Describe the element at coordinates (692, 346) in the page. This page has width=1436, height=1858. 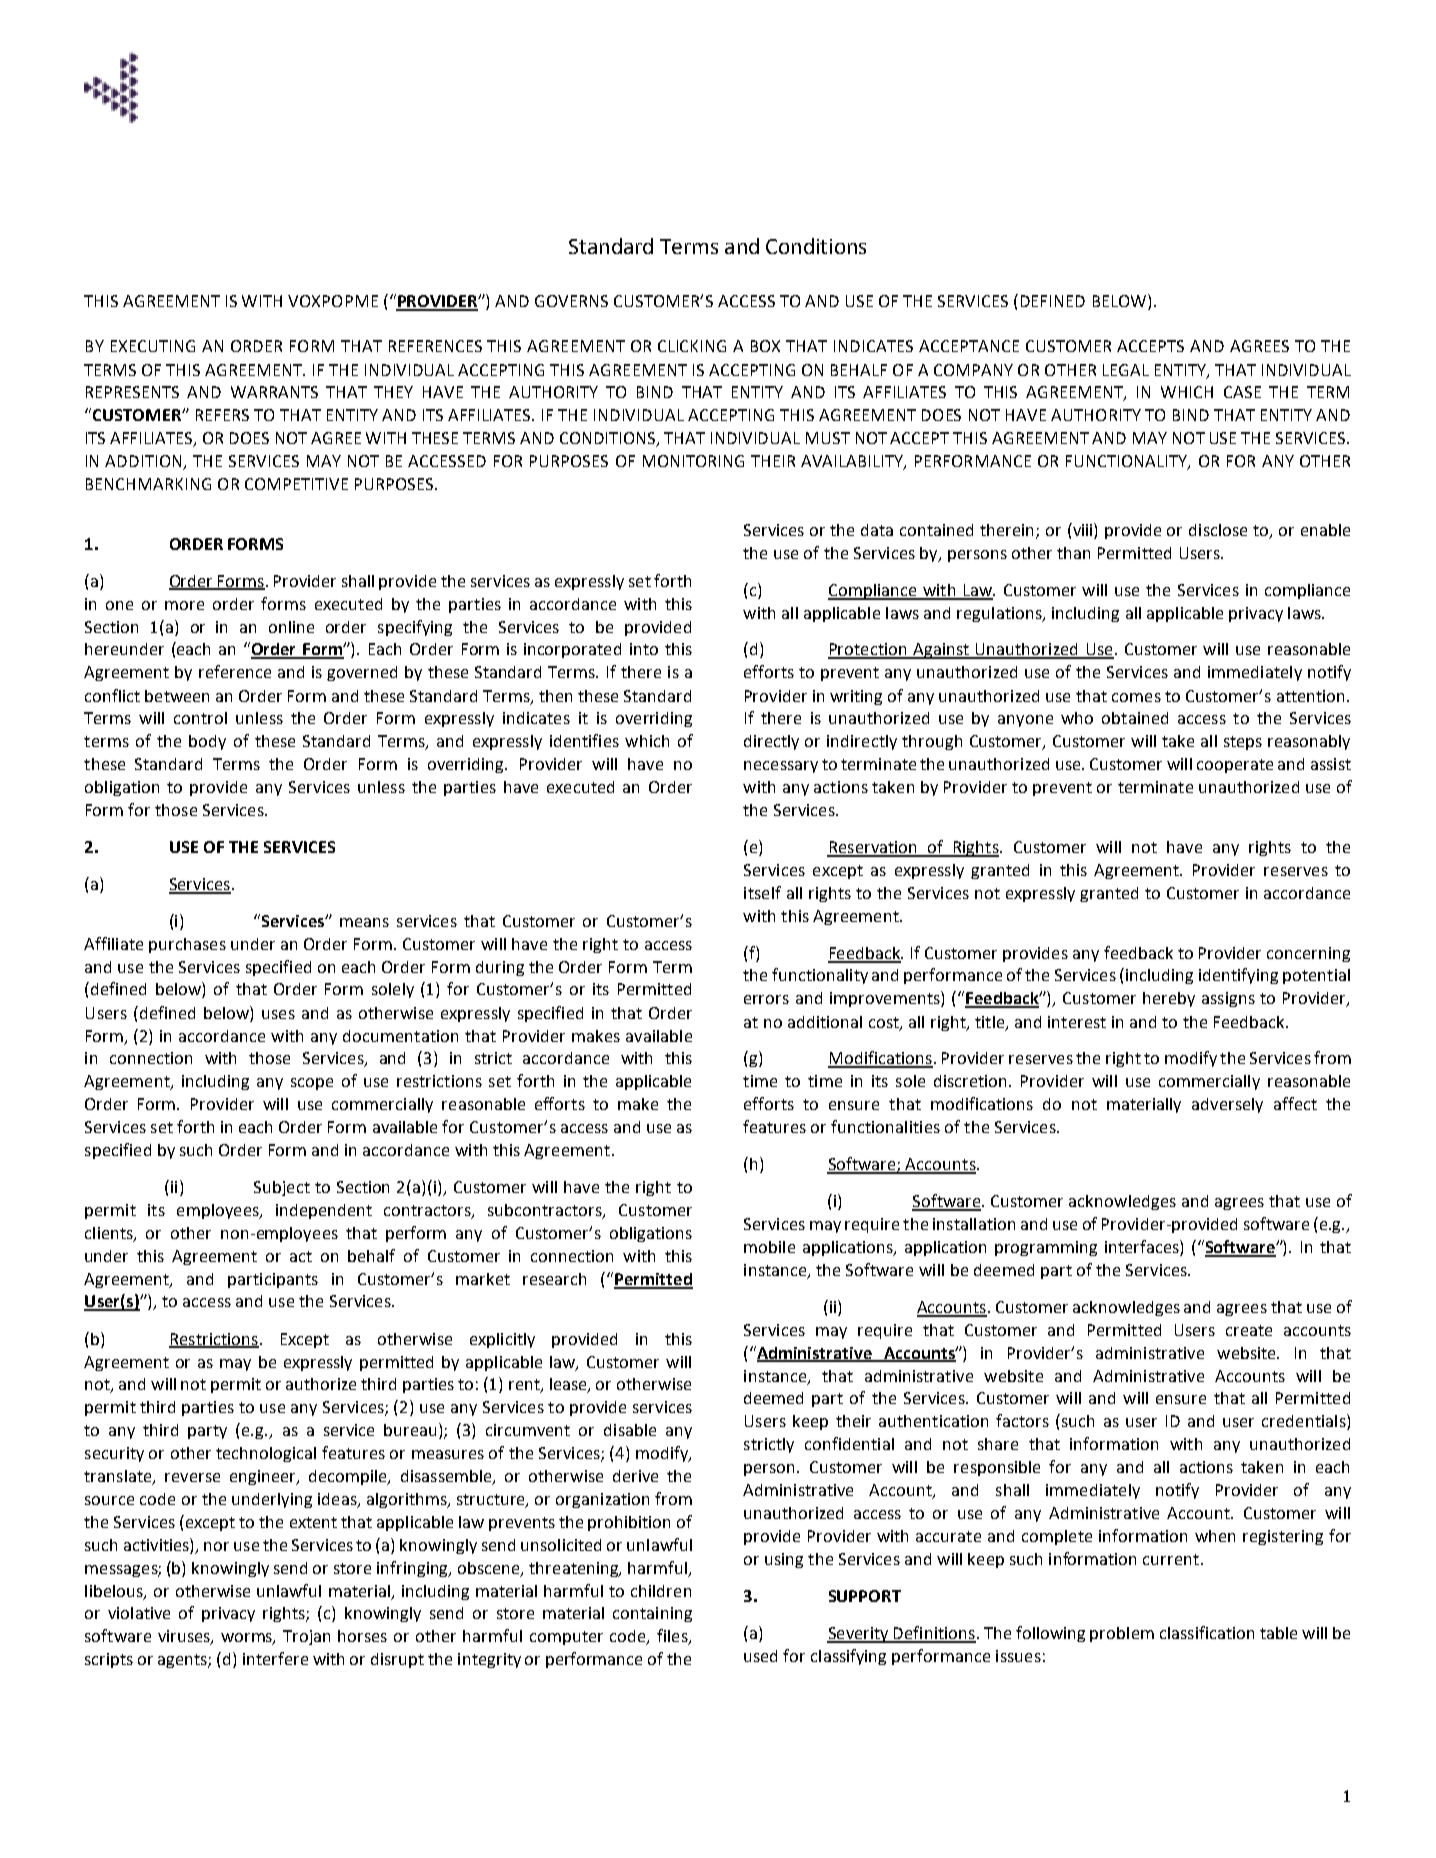
I see `CLICKING` at that location.
